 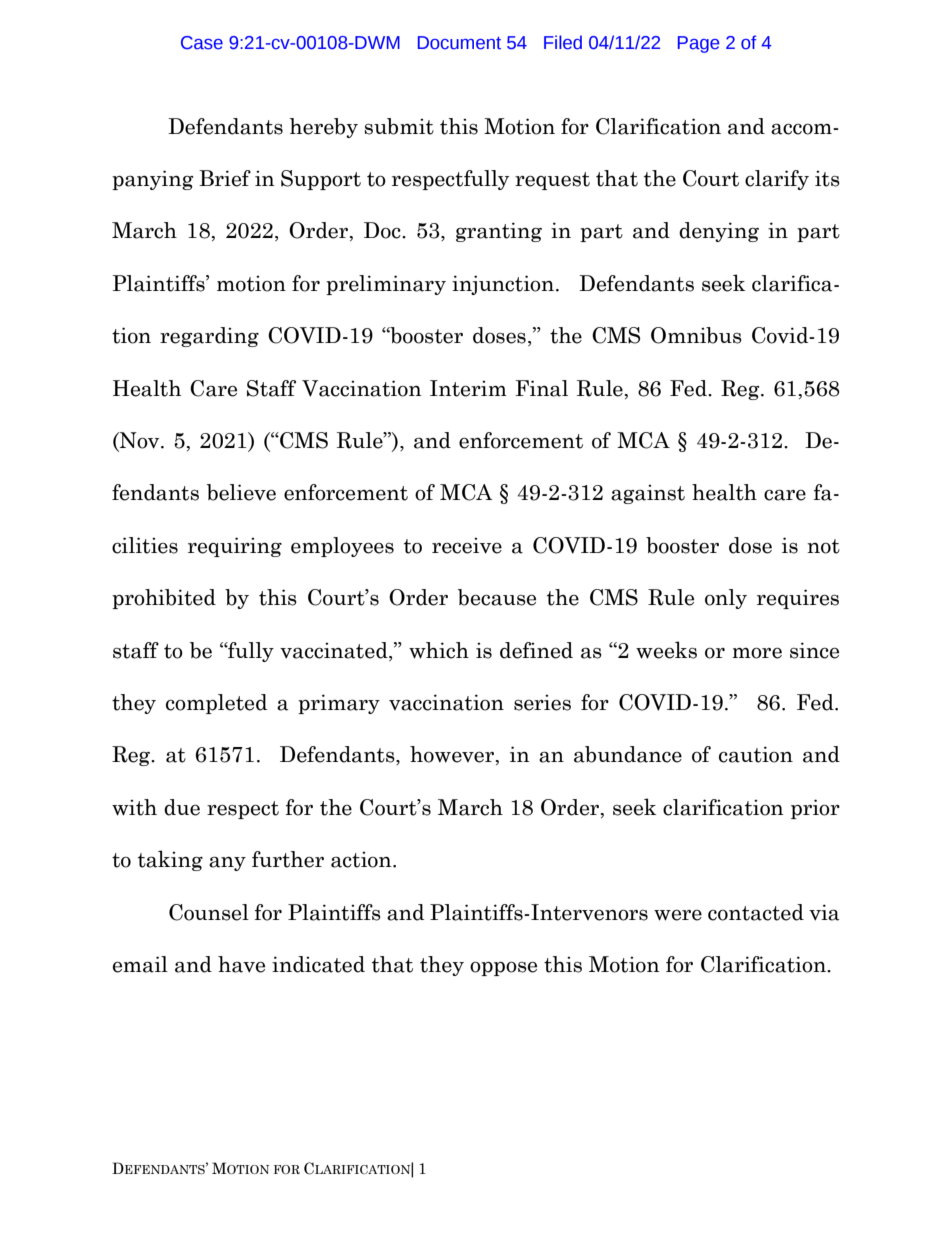 I want to click on completed, so click(x=216, y=704).
